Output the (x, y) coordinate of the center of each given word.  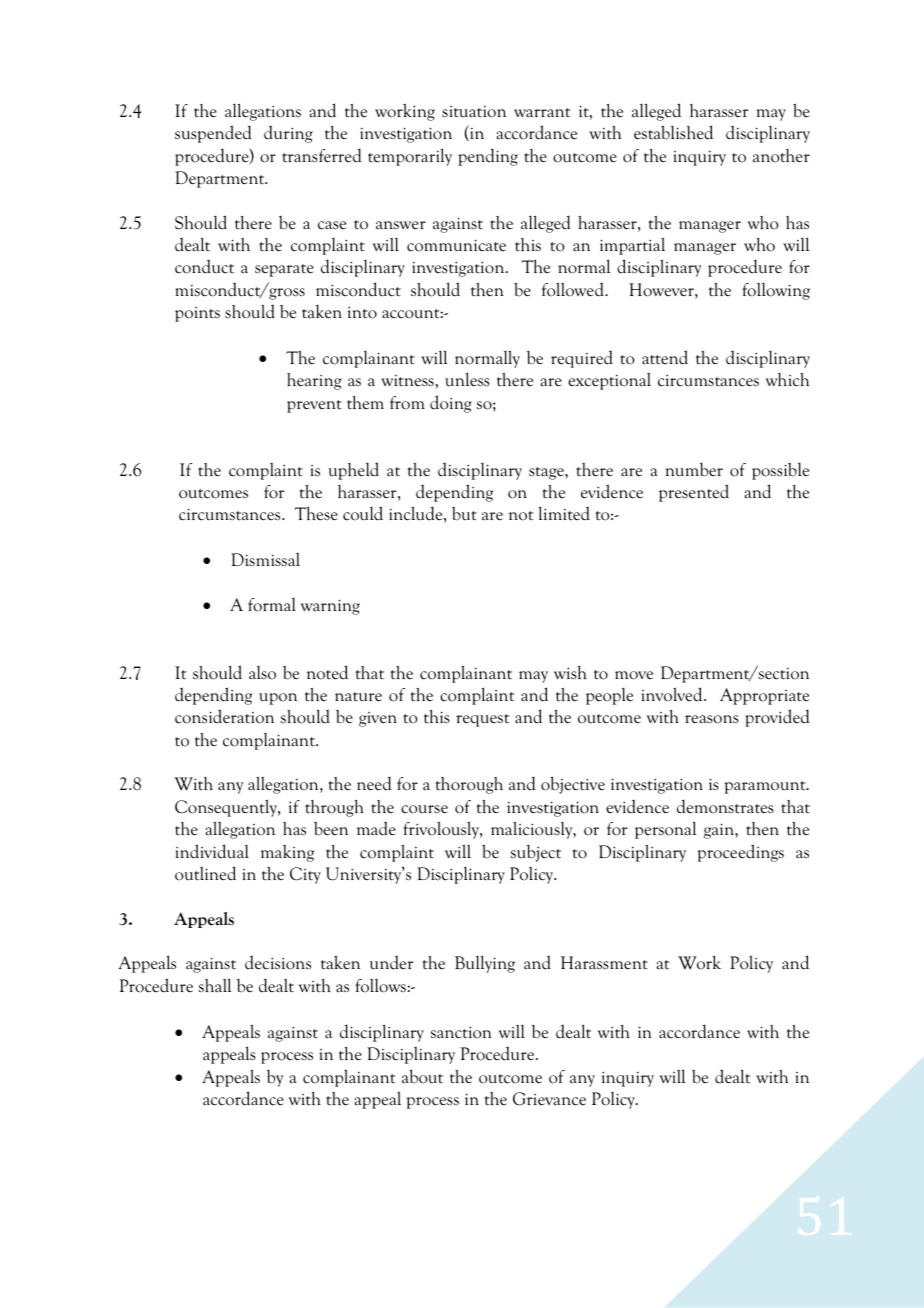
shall (215, 985)
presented (694, 493)
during (288, 134)
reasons (712, 719)
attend (665, 357)
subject (536, 853)
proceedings (741, 853)
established (673, 132)
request (482, 720)
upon (278, 699)
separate (284, 270)
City (305, 875)
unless (467, 379)
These (316, 514)
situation (474, 112)
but (464, 514)
